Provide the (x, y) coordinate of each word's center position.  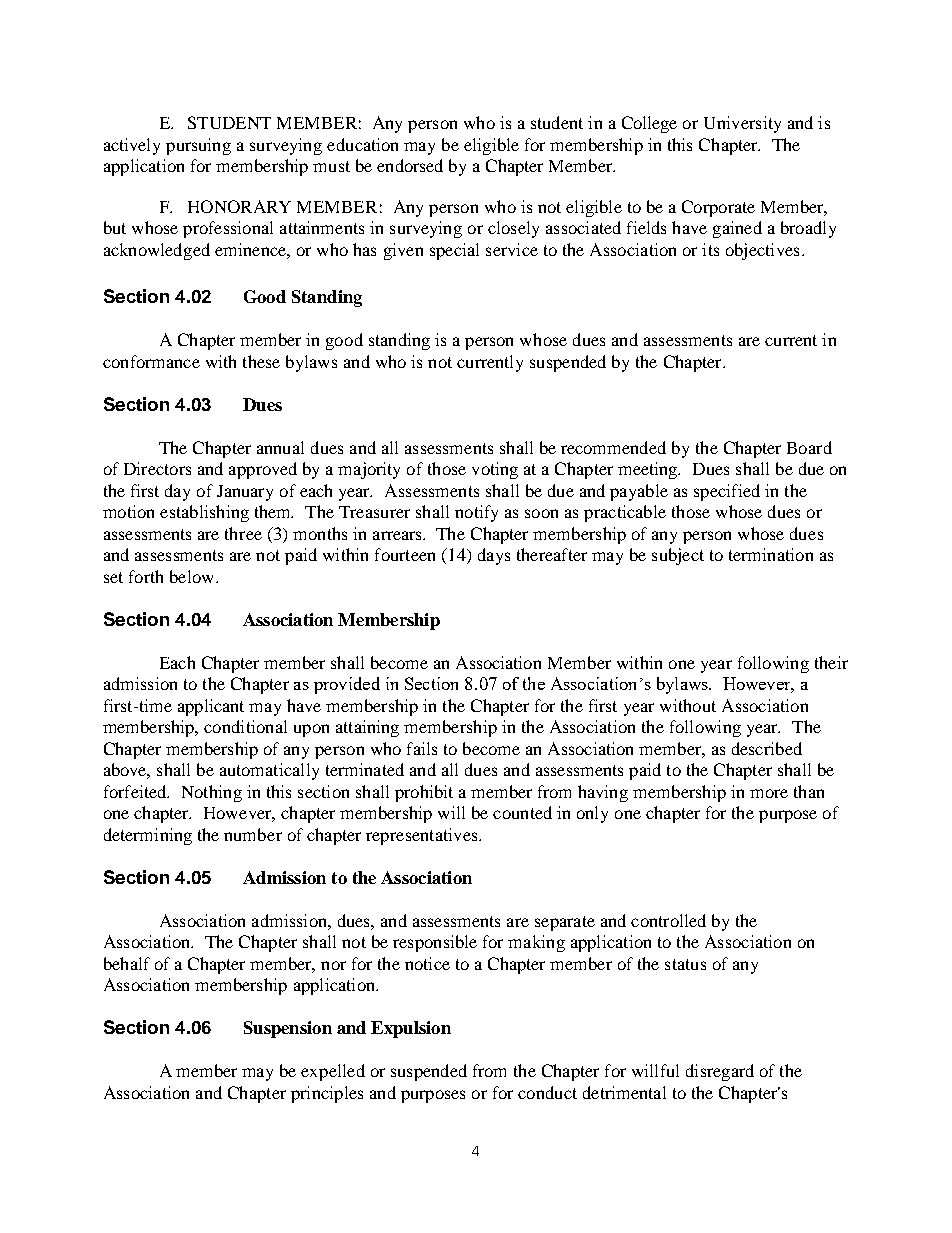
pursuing (198, 146)
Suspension (288, 1029)
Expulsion (411, 1029)
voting (495, 470)
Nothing (212, 793)
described (767, 748)
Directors (157, 468)
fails (422, 748)
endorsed (410, 165)
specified (727, 492)
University (742, 124)
